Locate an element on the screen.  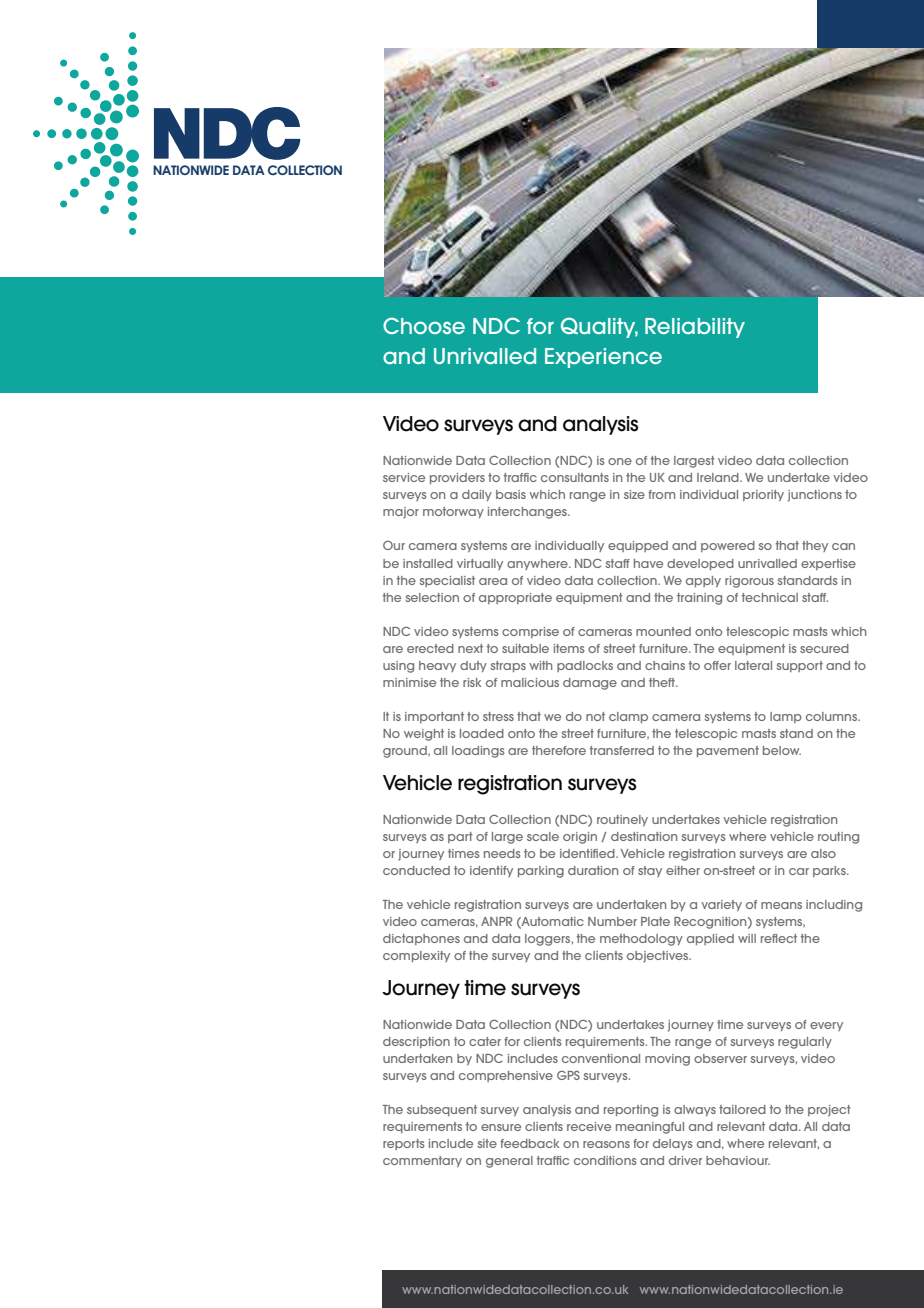
technical is located at coordinates (770, 597).
